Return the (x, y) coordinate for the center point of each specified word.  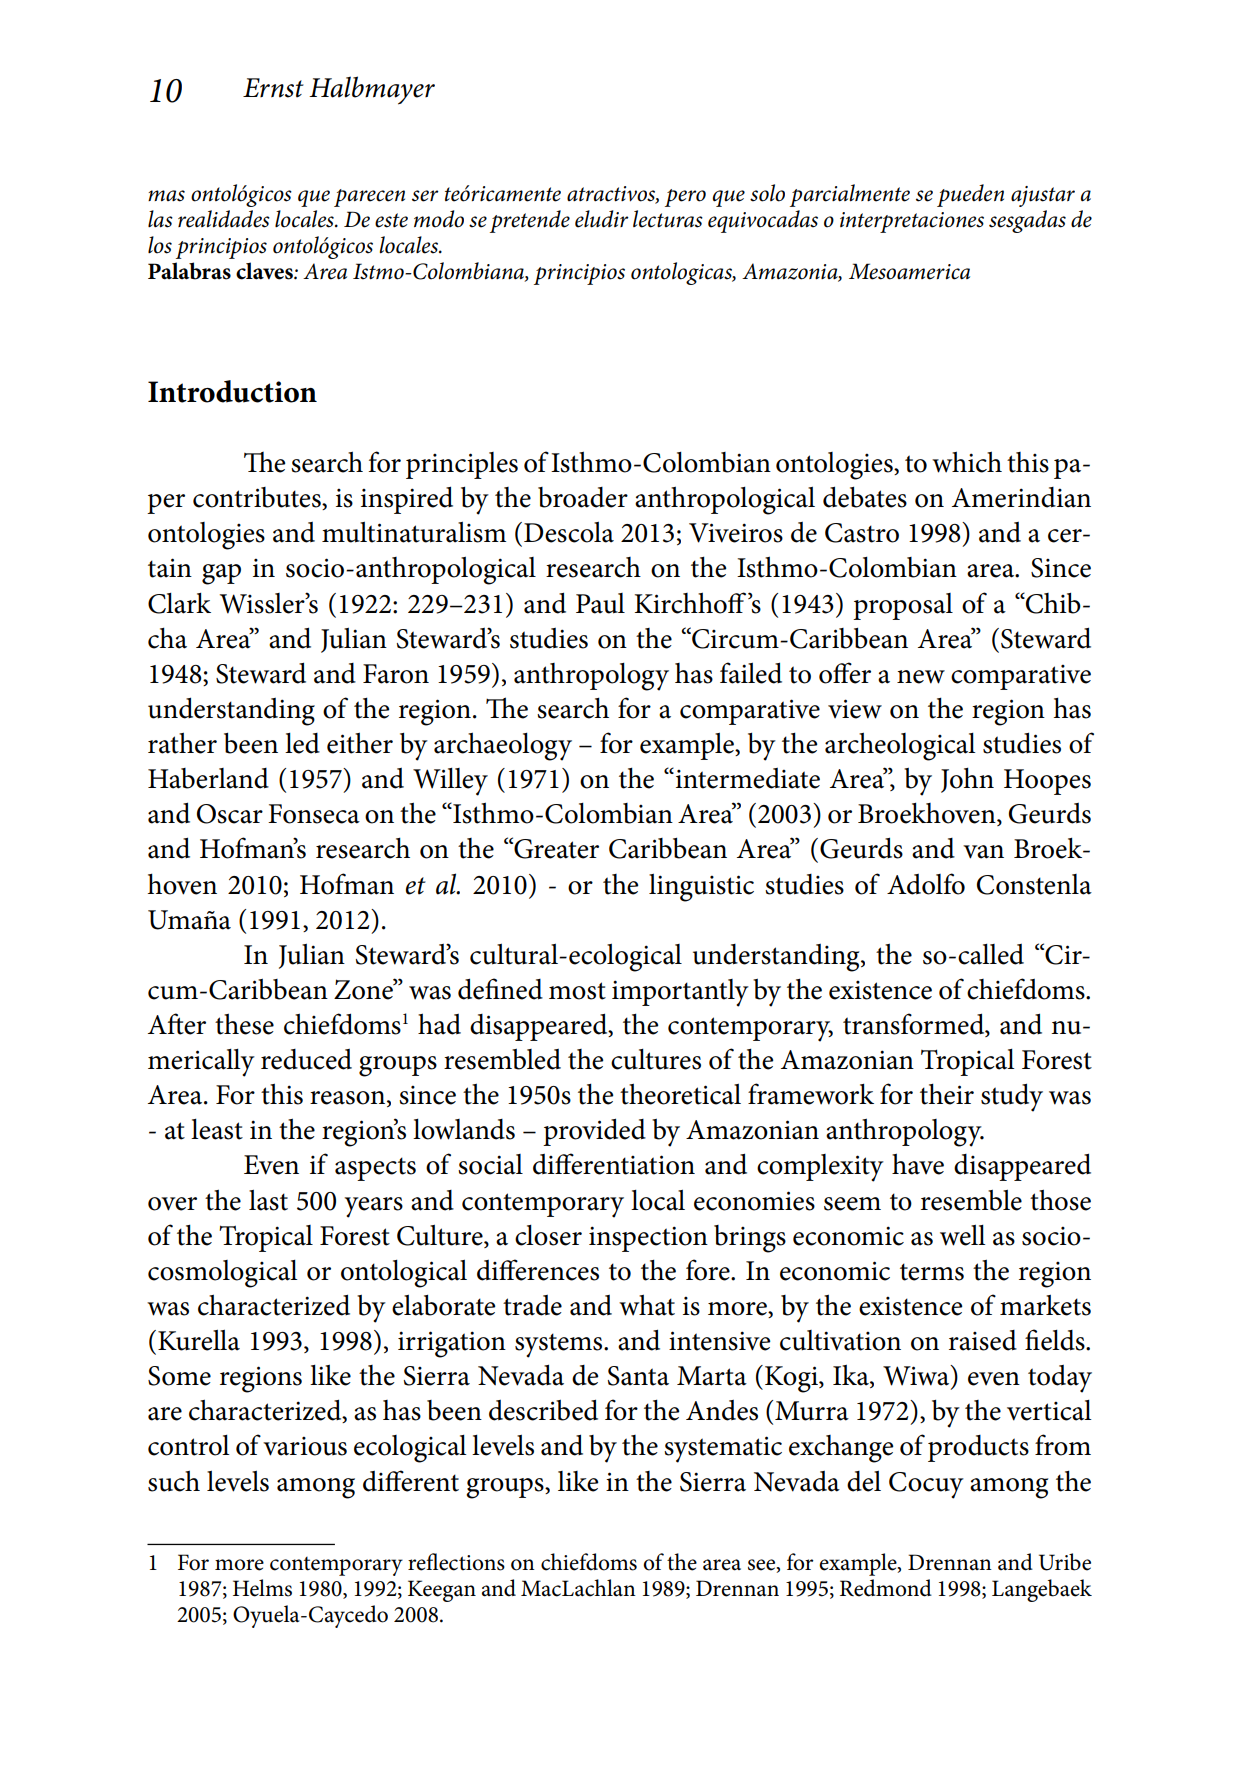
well (962, 1235)
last (268, 1200)
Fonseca (314, 814)
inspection (648, 1239)
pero (685, 198)
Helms (262, 1588)
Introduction (232, 391)
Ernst (273, 88)
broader (583, 497)
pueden (970, 195)
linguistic (701, 887)
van (983, 852)
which (967, 462)
